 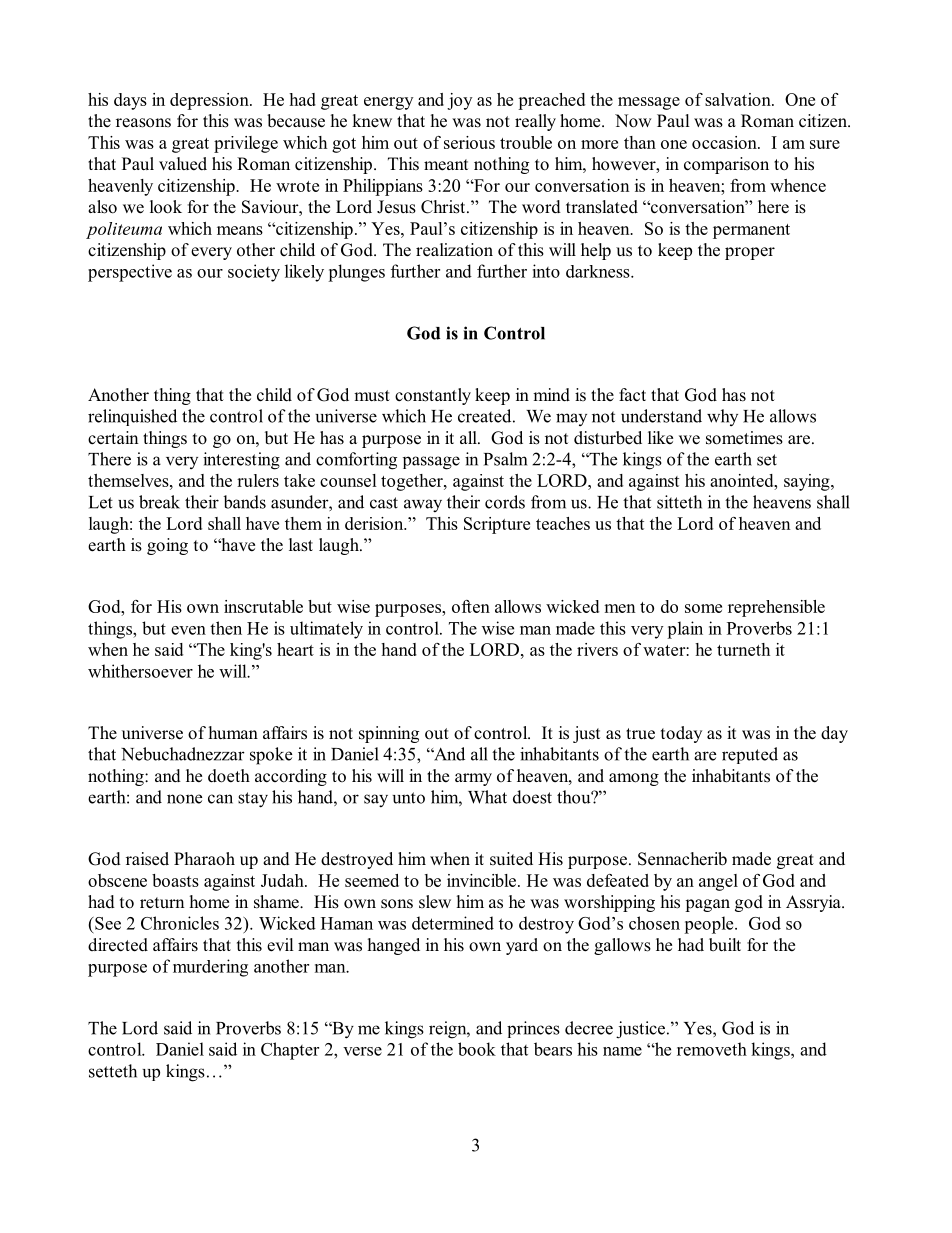 I want to click on depression, so click(x=210, y=101).
